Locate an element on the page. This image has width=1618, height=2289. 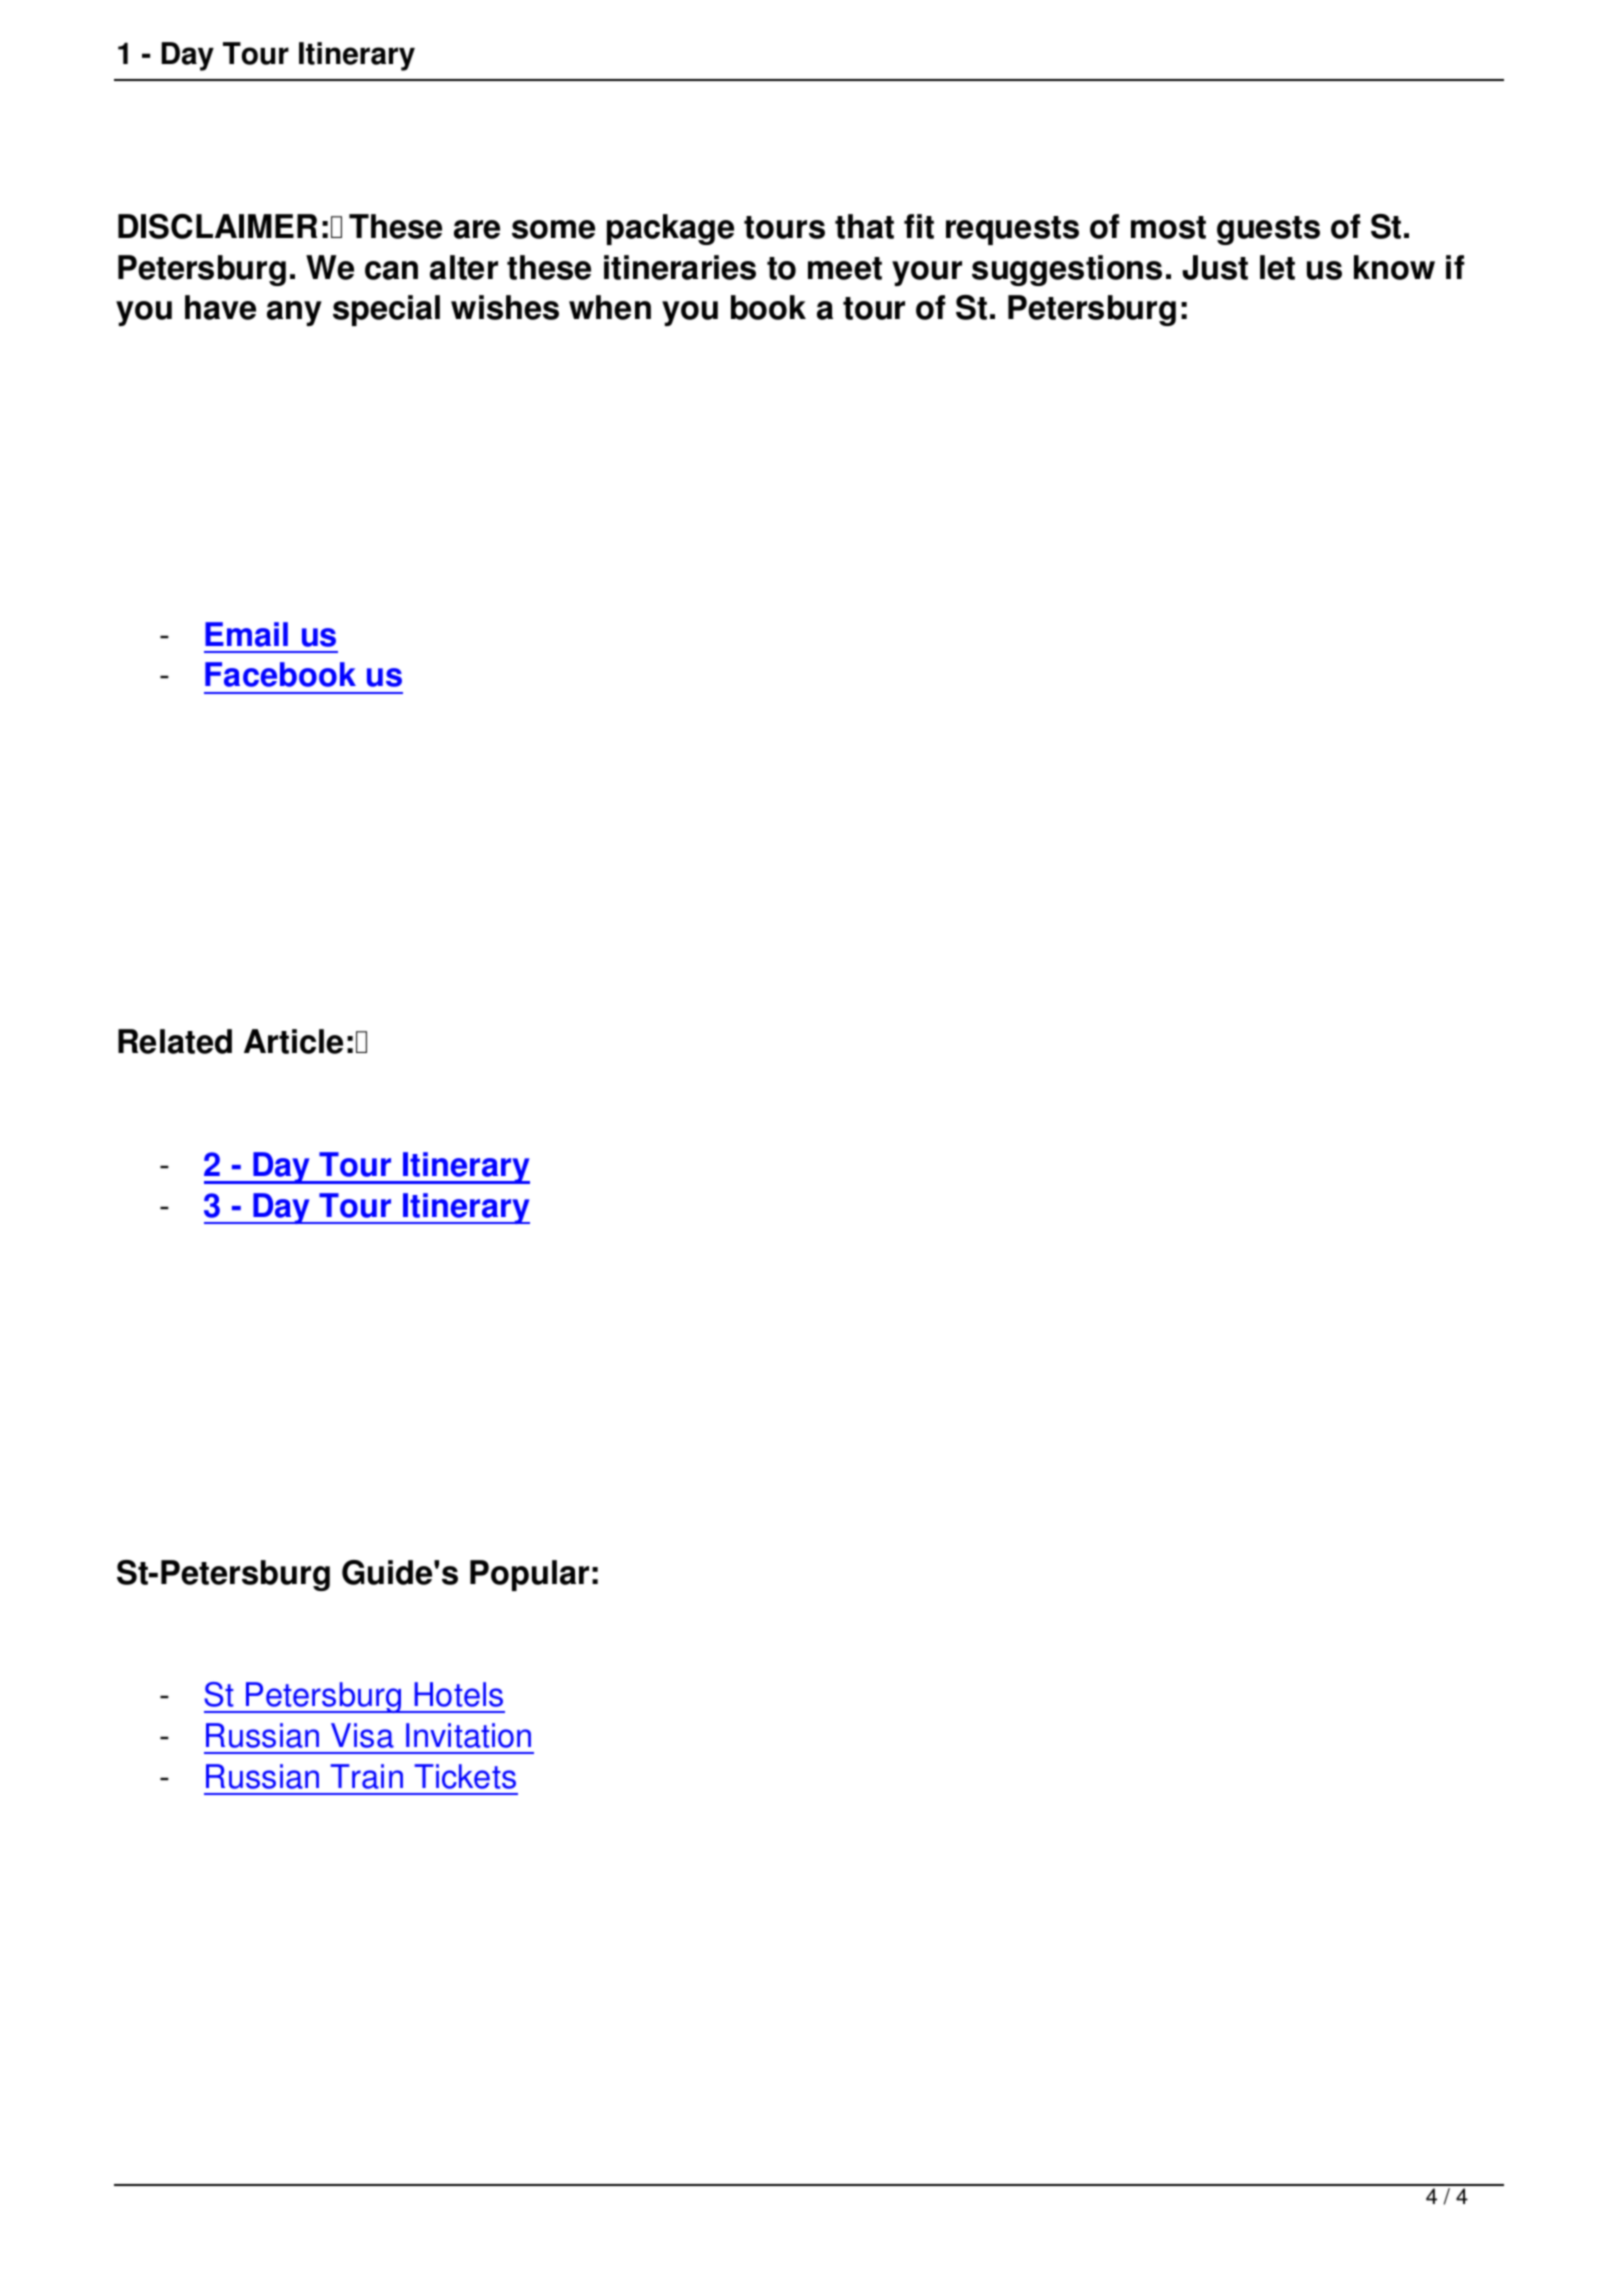
Just is located at coordinates (1215, 267).
